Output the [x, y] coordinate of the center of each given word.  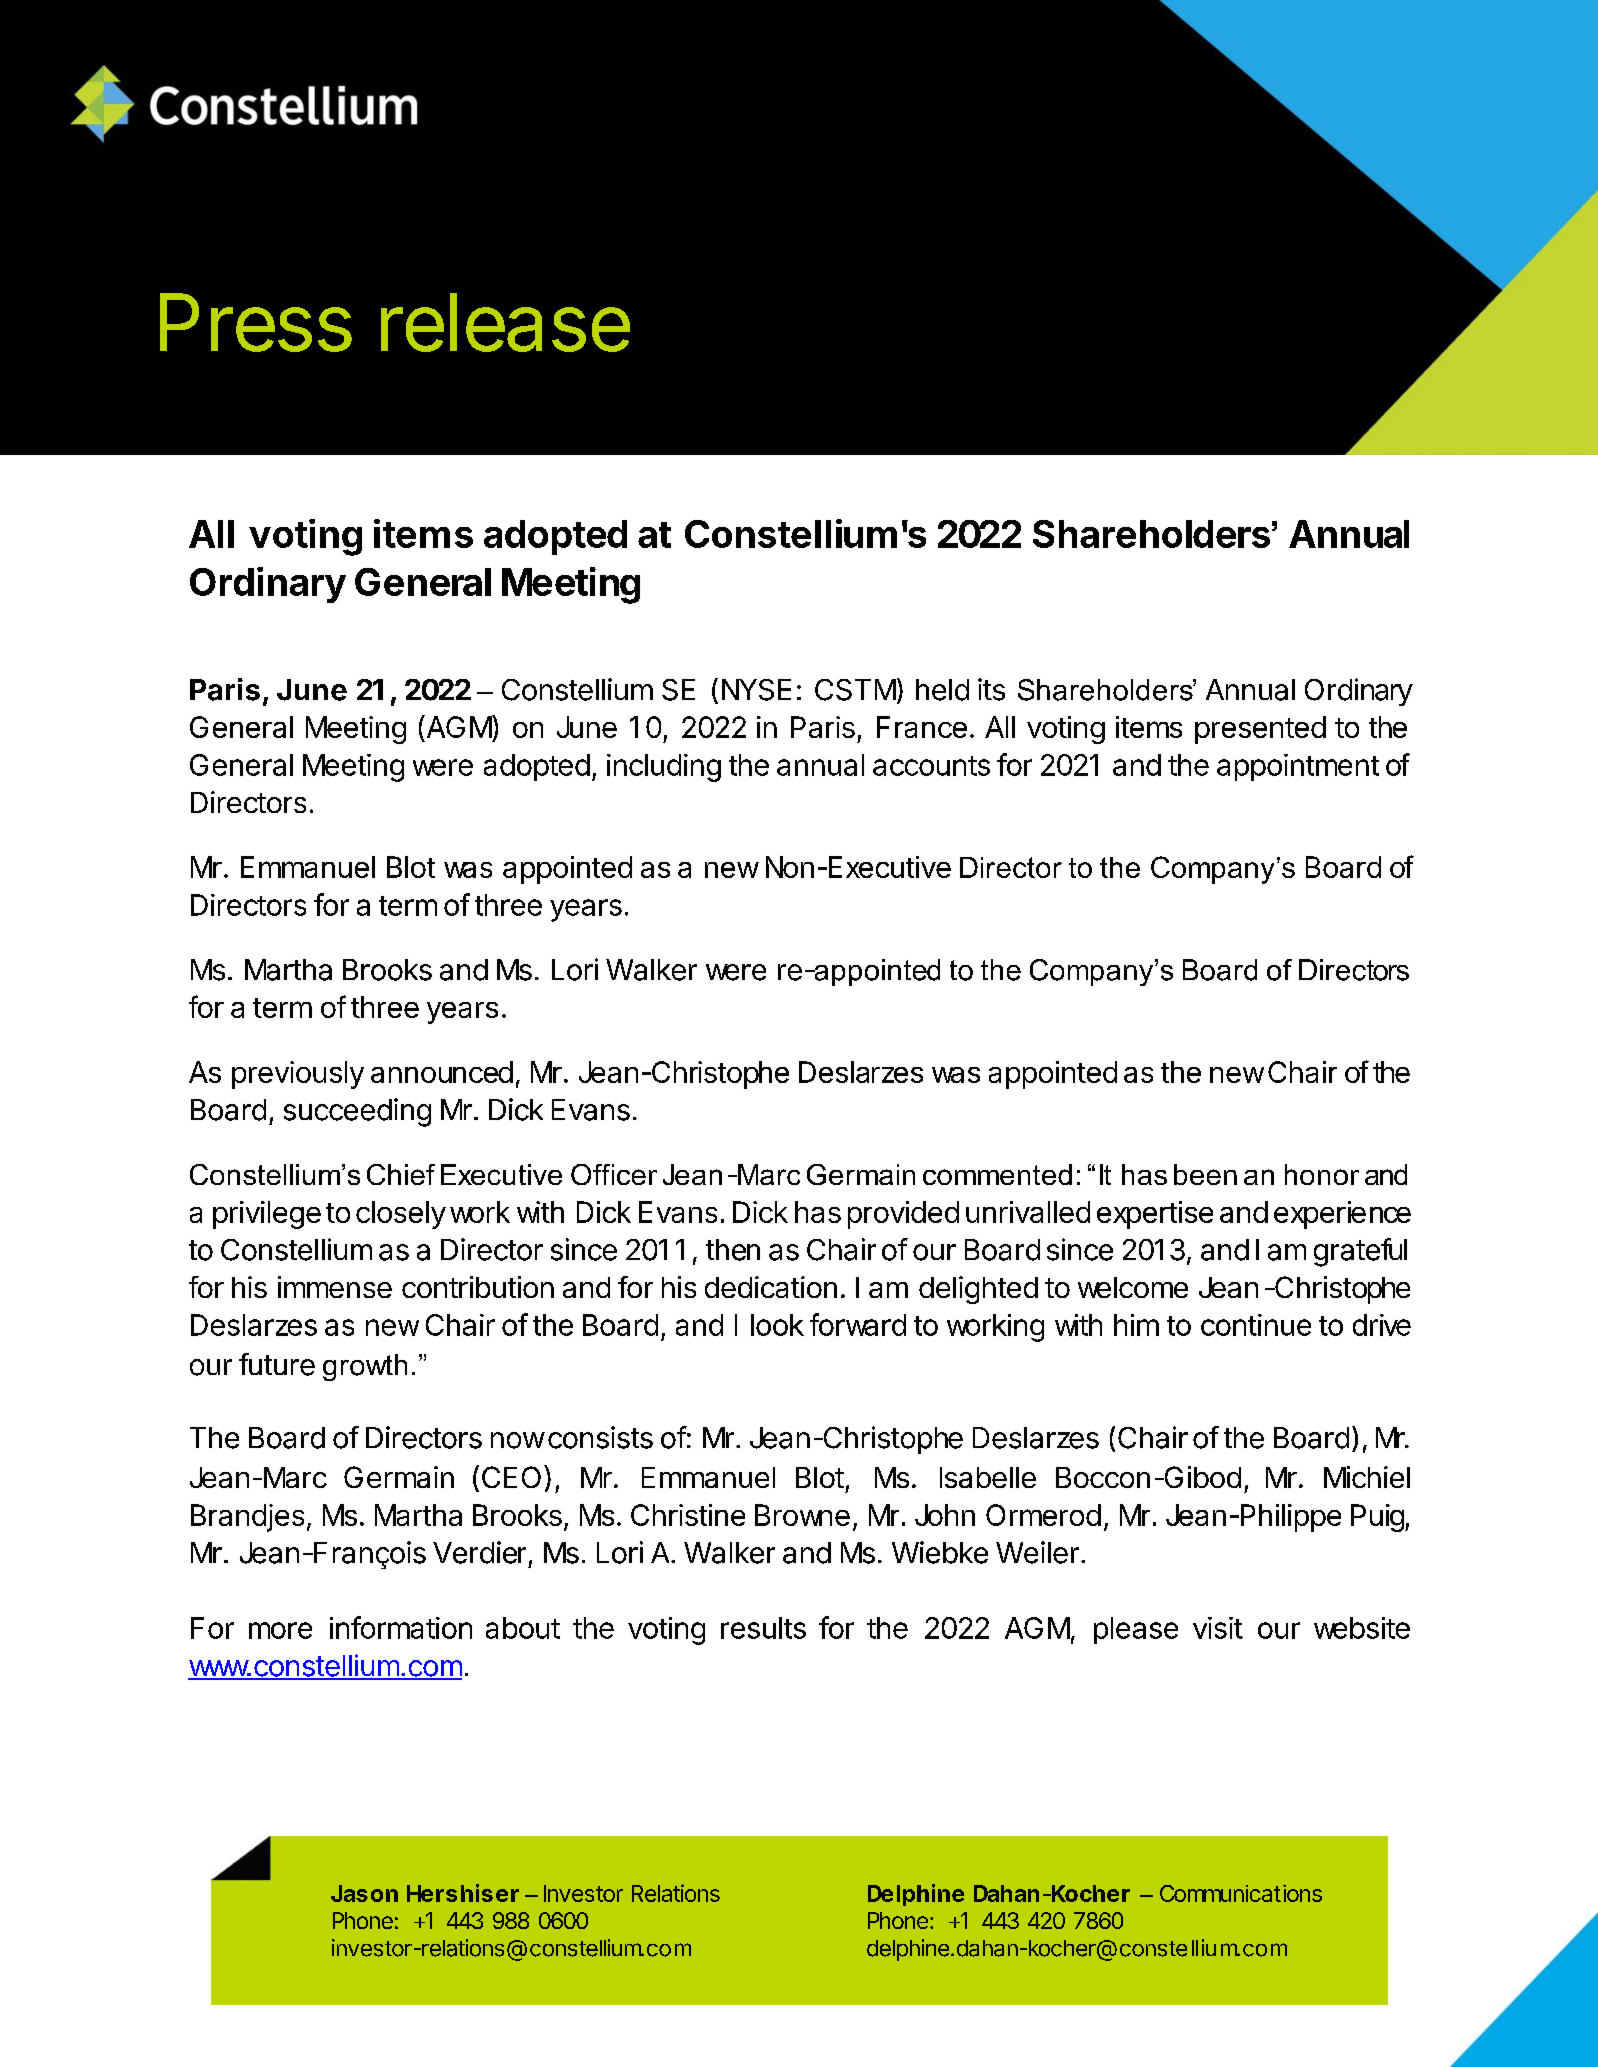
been [1205, 1174]
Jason [364, 1893]
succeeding [357, 1112]
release [505, 322]
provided [903, 1215]
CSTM [855, 690]
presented [1260, 730]
